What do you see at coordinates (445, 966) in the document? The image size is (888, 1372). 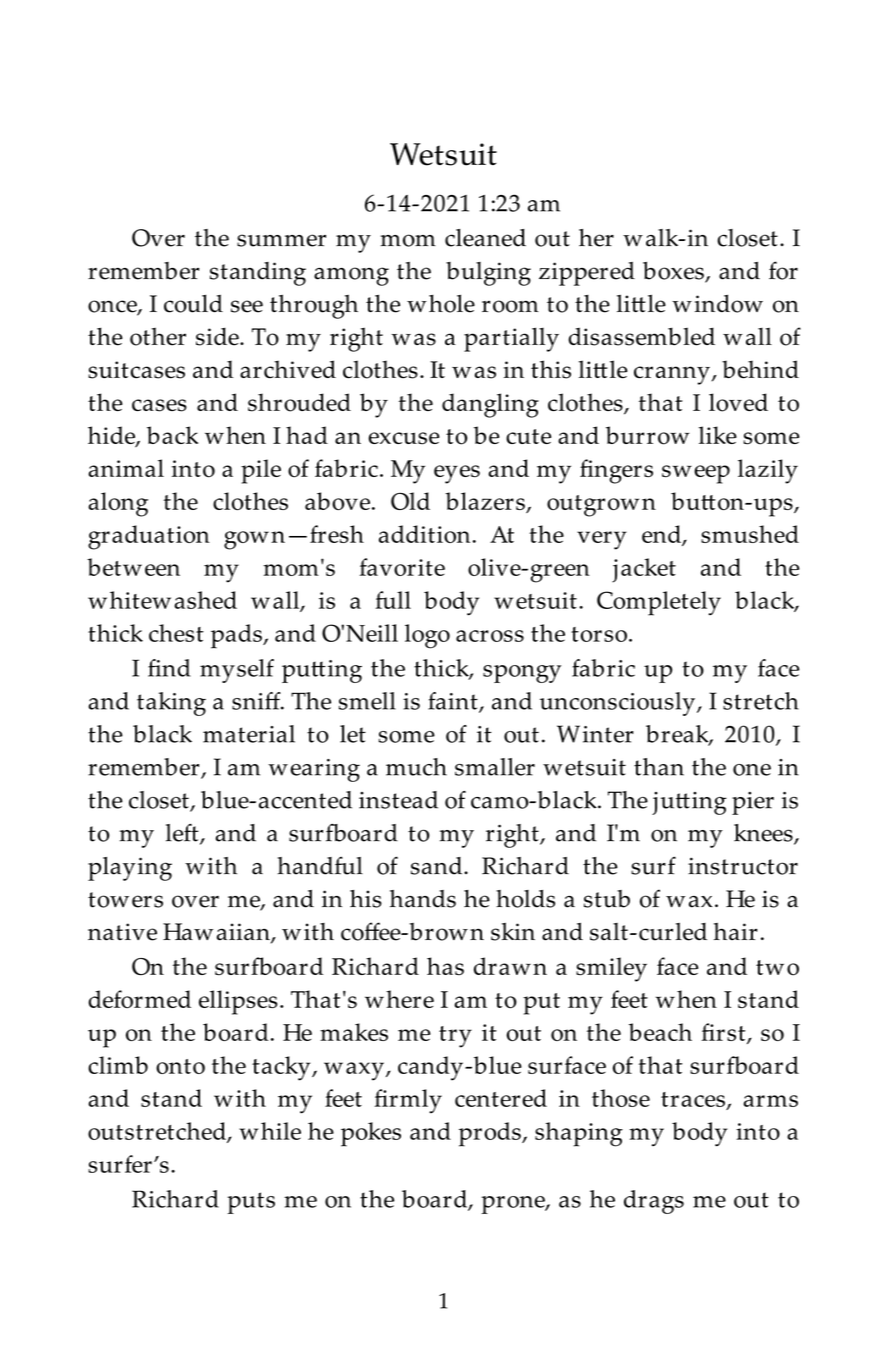 I see `has` at bounding box center [445, 966].
